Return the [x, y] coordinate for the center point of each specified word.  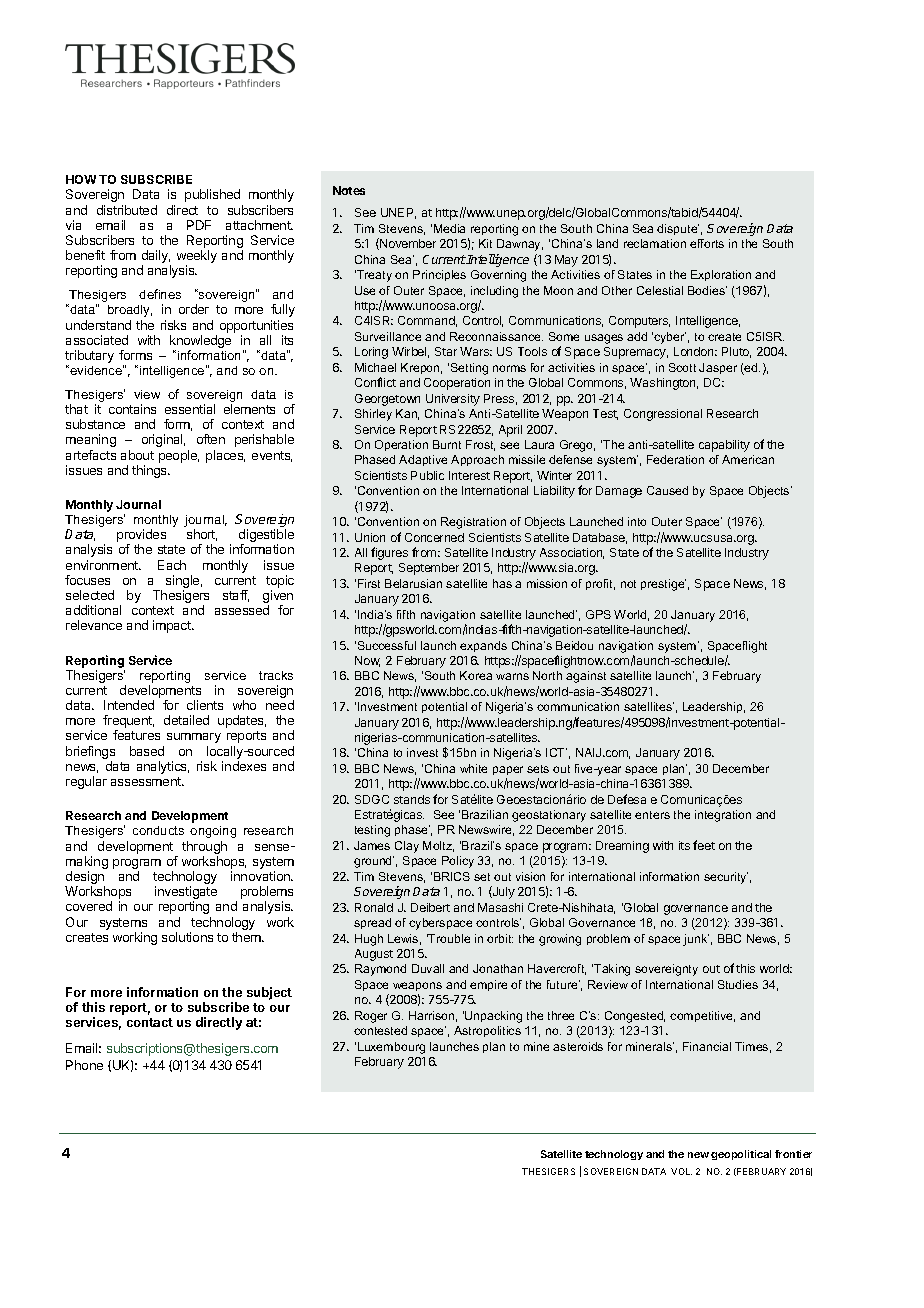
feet [704, 845]
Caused [667, 490]
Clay [407, 847]
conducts [158, 830]
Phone [84, 1065]
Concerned [434, 537]
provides [141, 537]
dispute [678, 229]
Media [449, 228]
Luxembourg [391, 1048]
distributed [127, 210]
